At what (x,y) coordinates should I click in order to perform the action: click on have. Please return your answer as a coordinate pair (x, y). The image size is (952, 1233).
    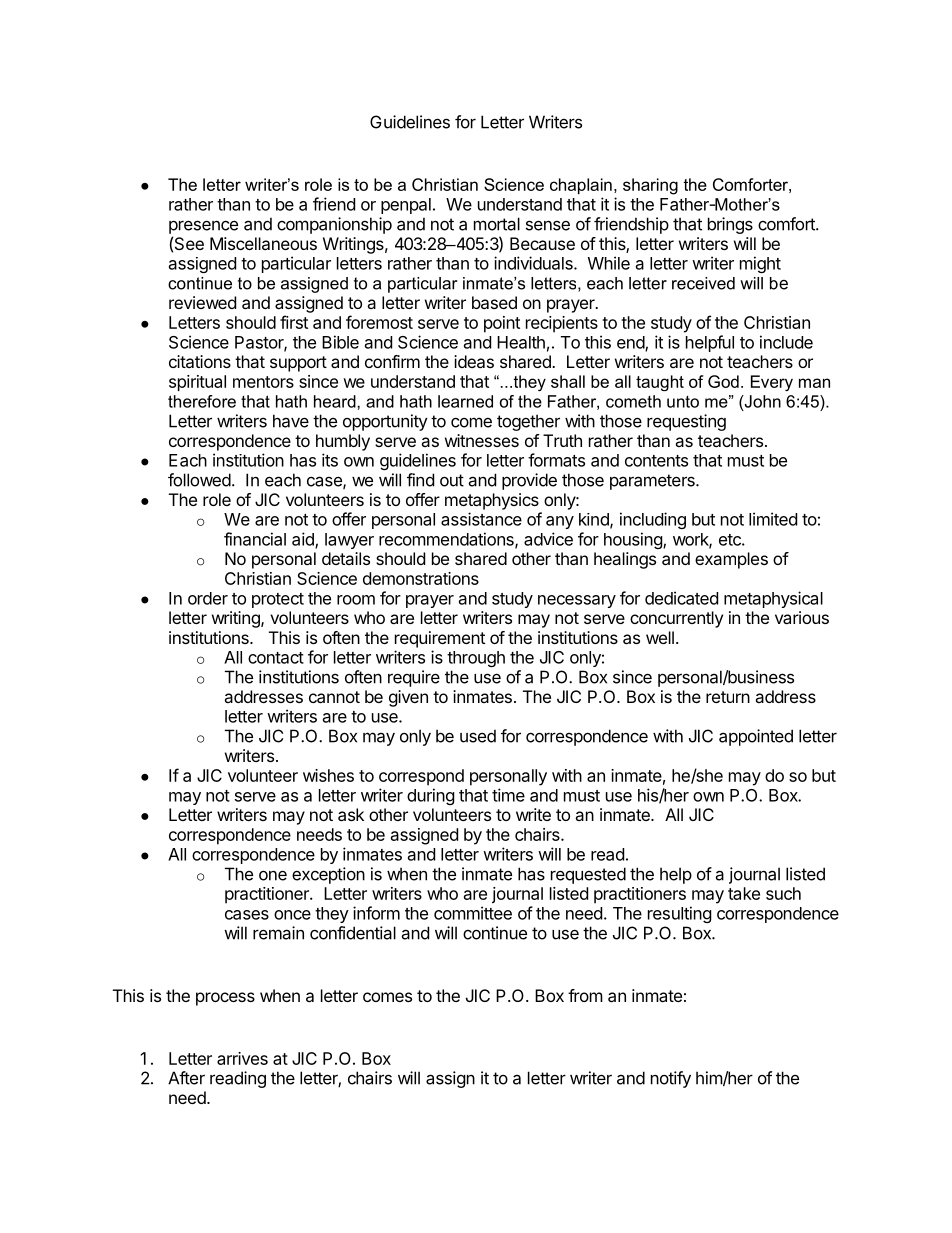
    Looking at the image, I should click on (291, 421).
